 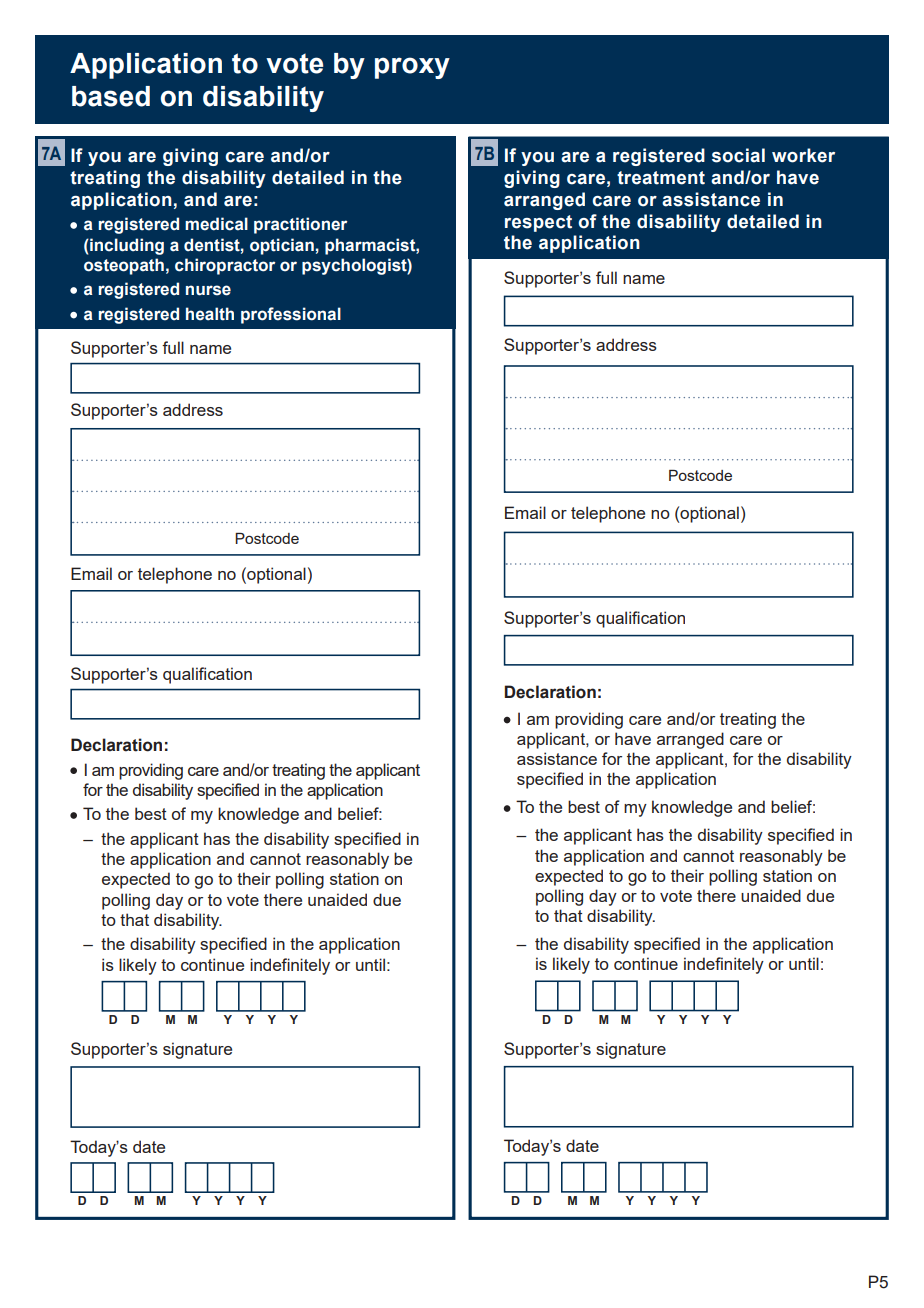 What do you see at coordinates (111, 96) in the screenshot?
I see `based` at bounding box center [111, 96].
